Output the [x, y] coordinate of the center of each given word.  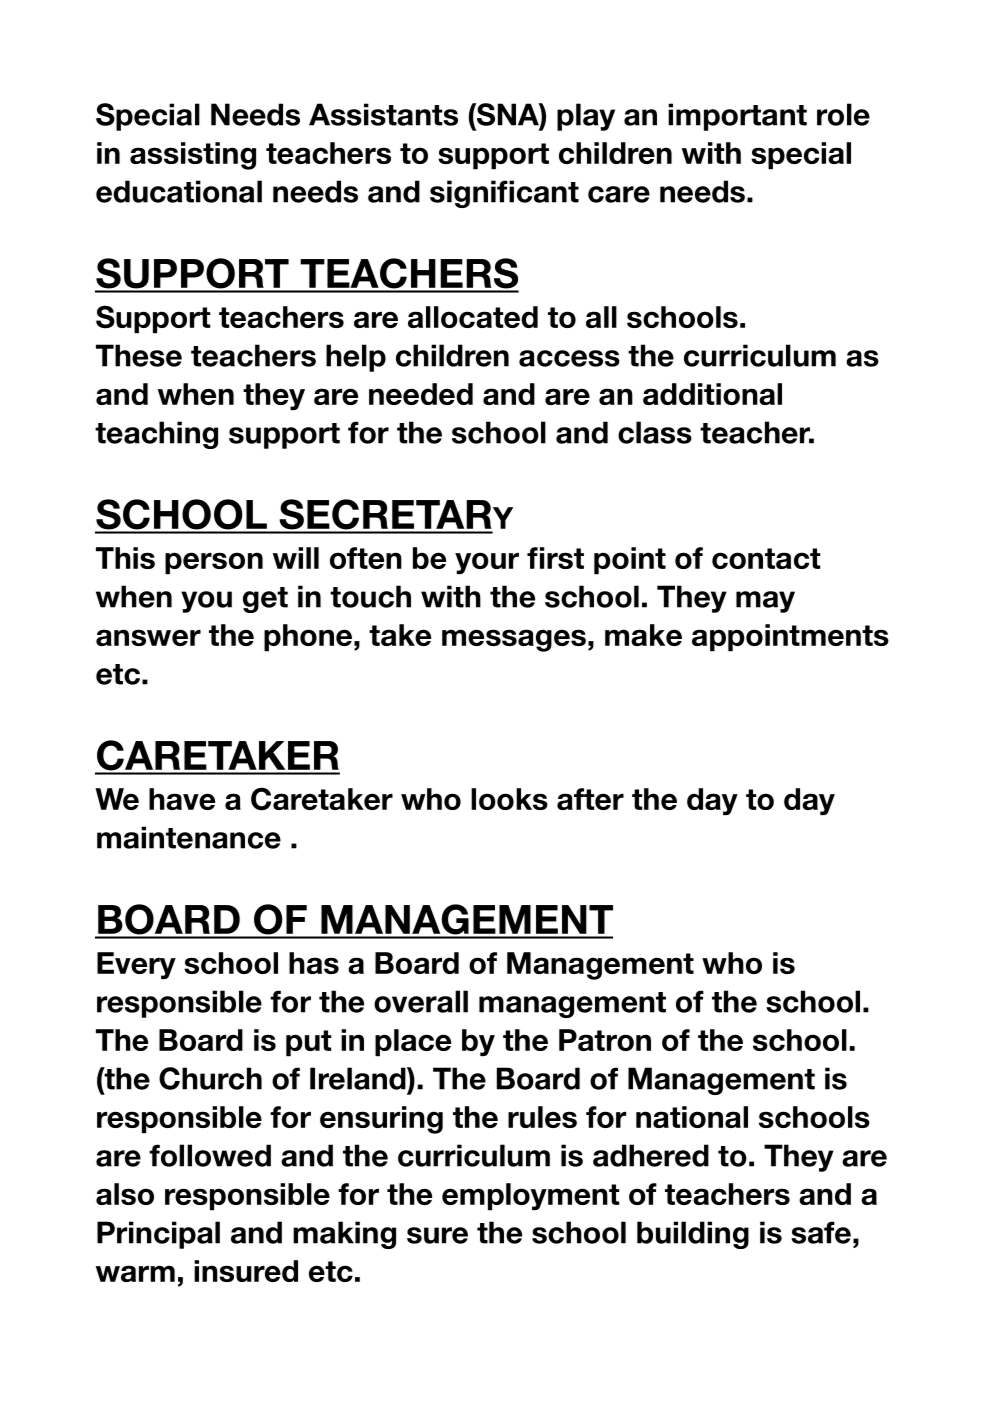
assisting [193, 156]
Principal [158, 1235]
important [737, 117]
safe [821, 1232]
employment [530, 1197]
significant [504, 194]
